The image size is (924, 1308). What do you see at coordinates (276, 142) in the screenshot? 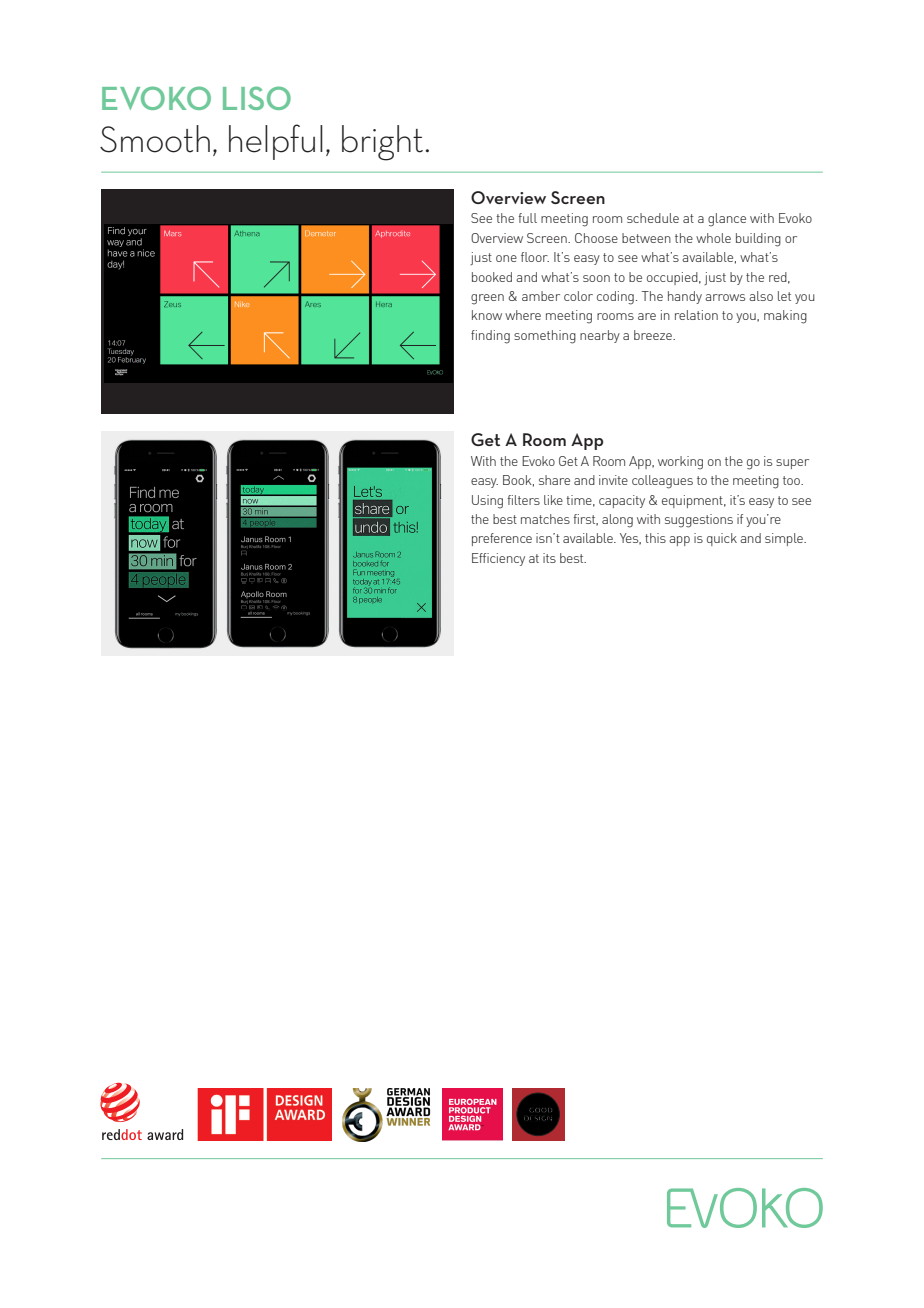
I see `helpful` at bounding box center [276, 142].
